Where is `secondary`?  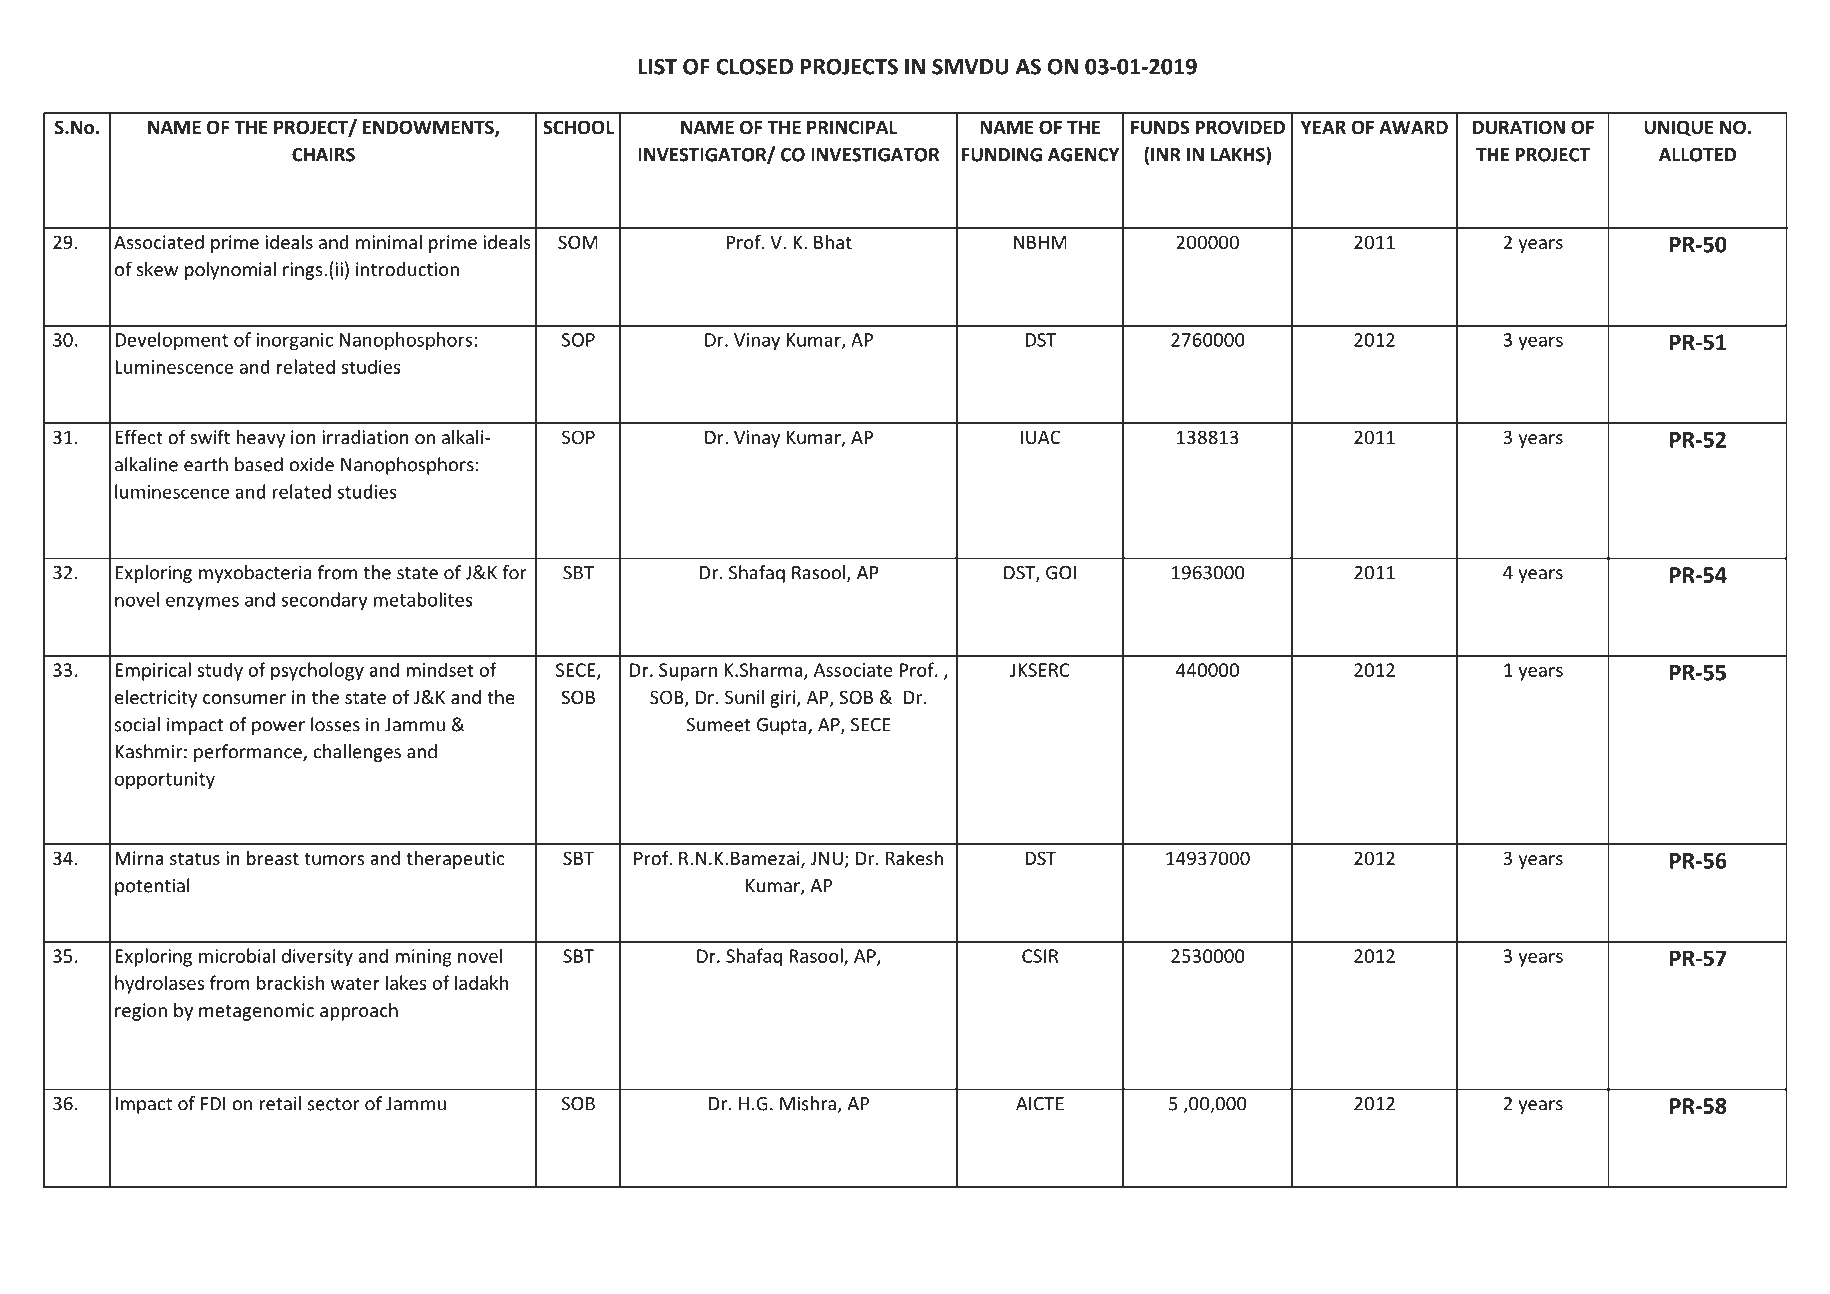
secondary is located at coordinates (324, 601).
